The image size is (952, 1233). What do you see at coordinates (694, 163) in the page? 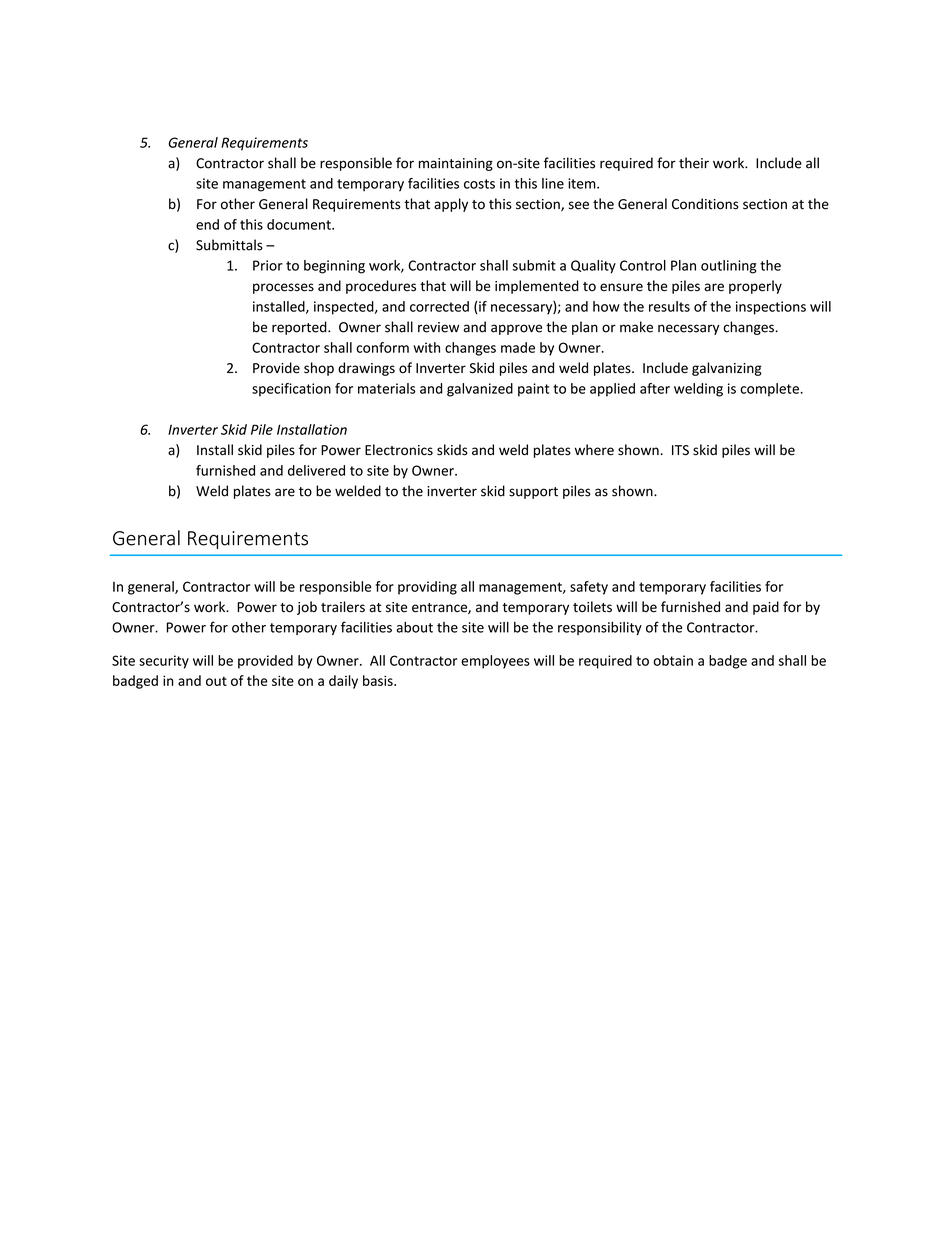
I see `their` at bounding box center [694, 163].
